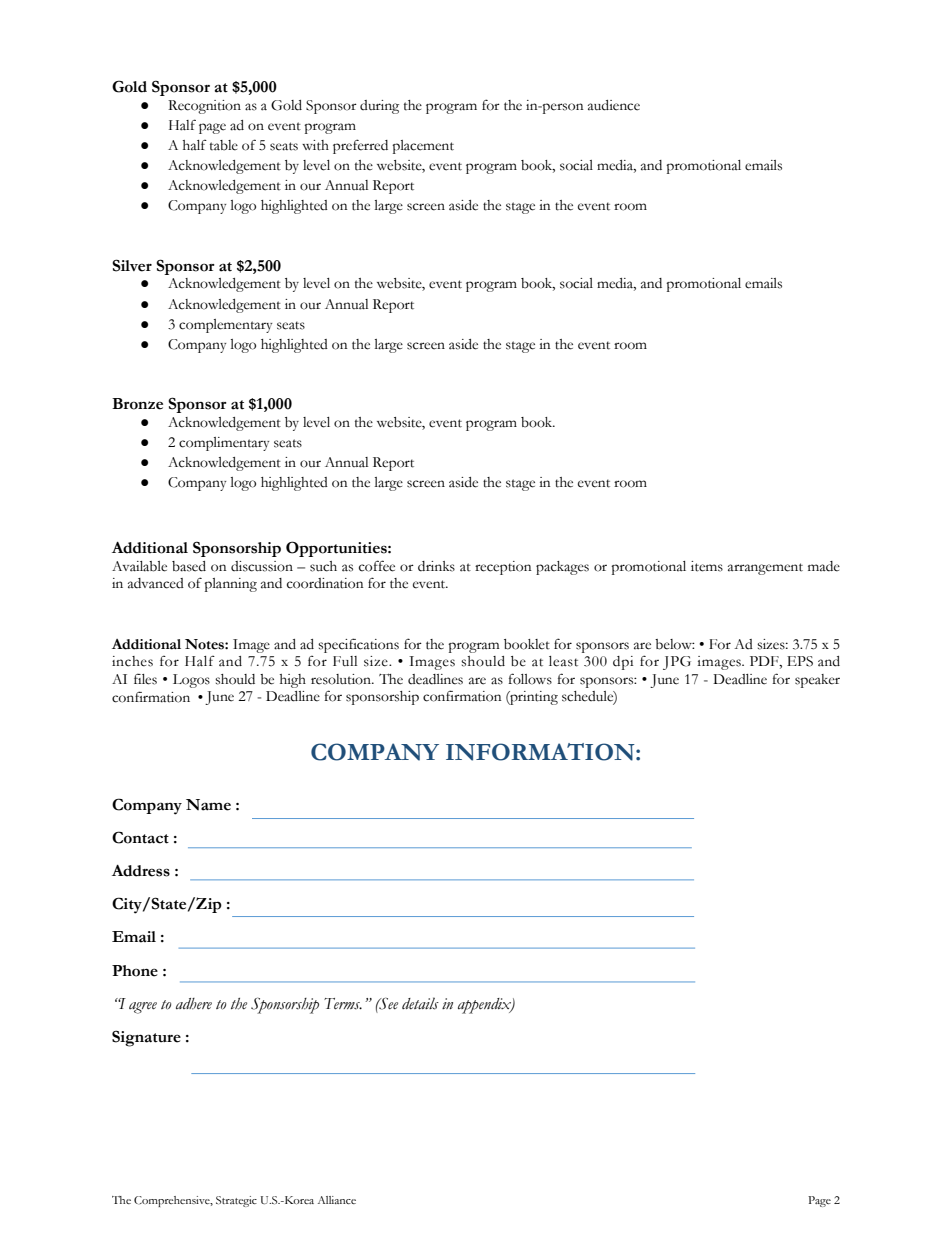  Describe the element at coordinates (423, 147) in the screenshot. I see `placement` at that location.
